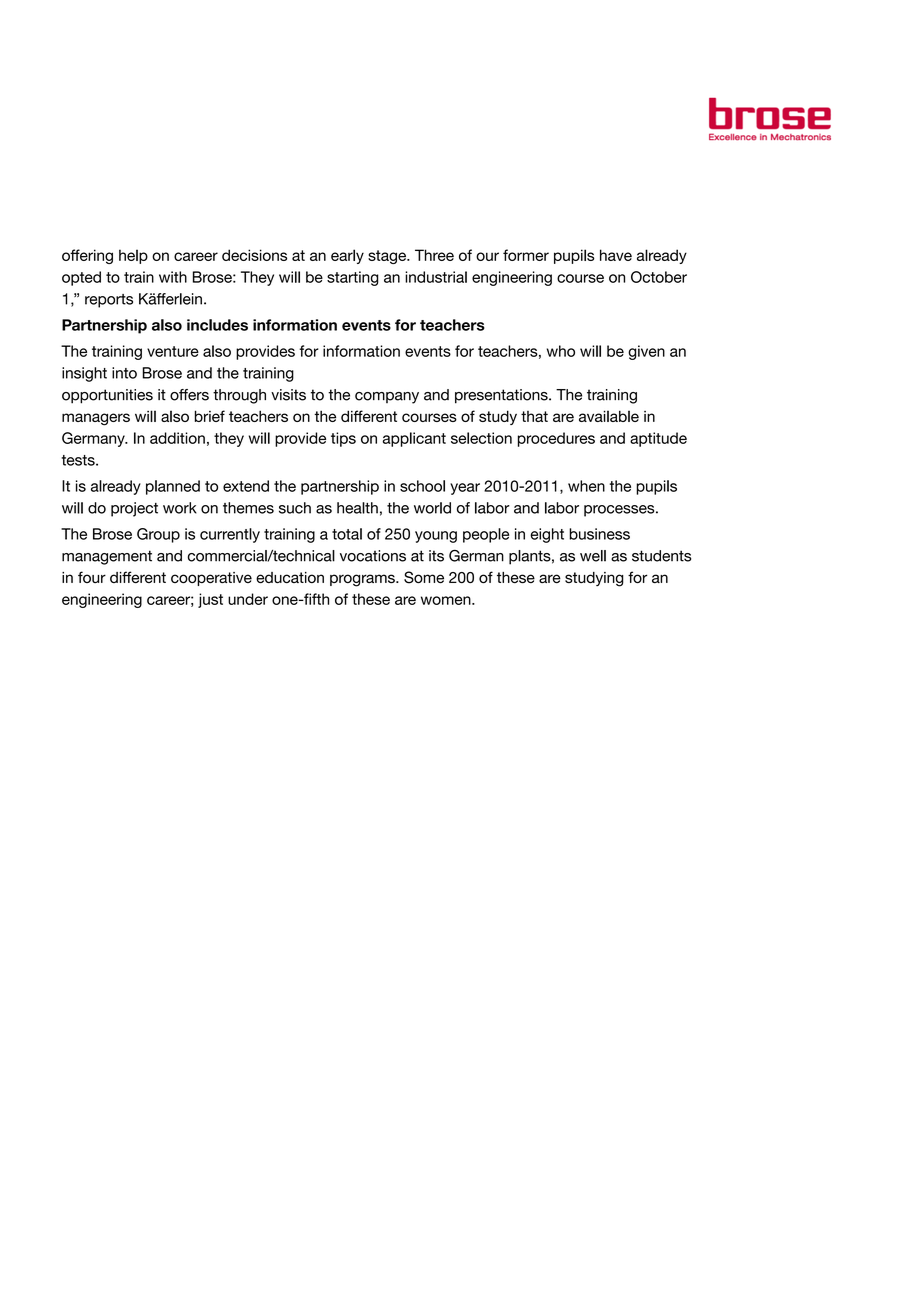 This document has height=1308, width=924. Describe the element at coordinates (343, 439) in the document. I see `tips` at that location.
